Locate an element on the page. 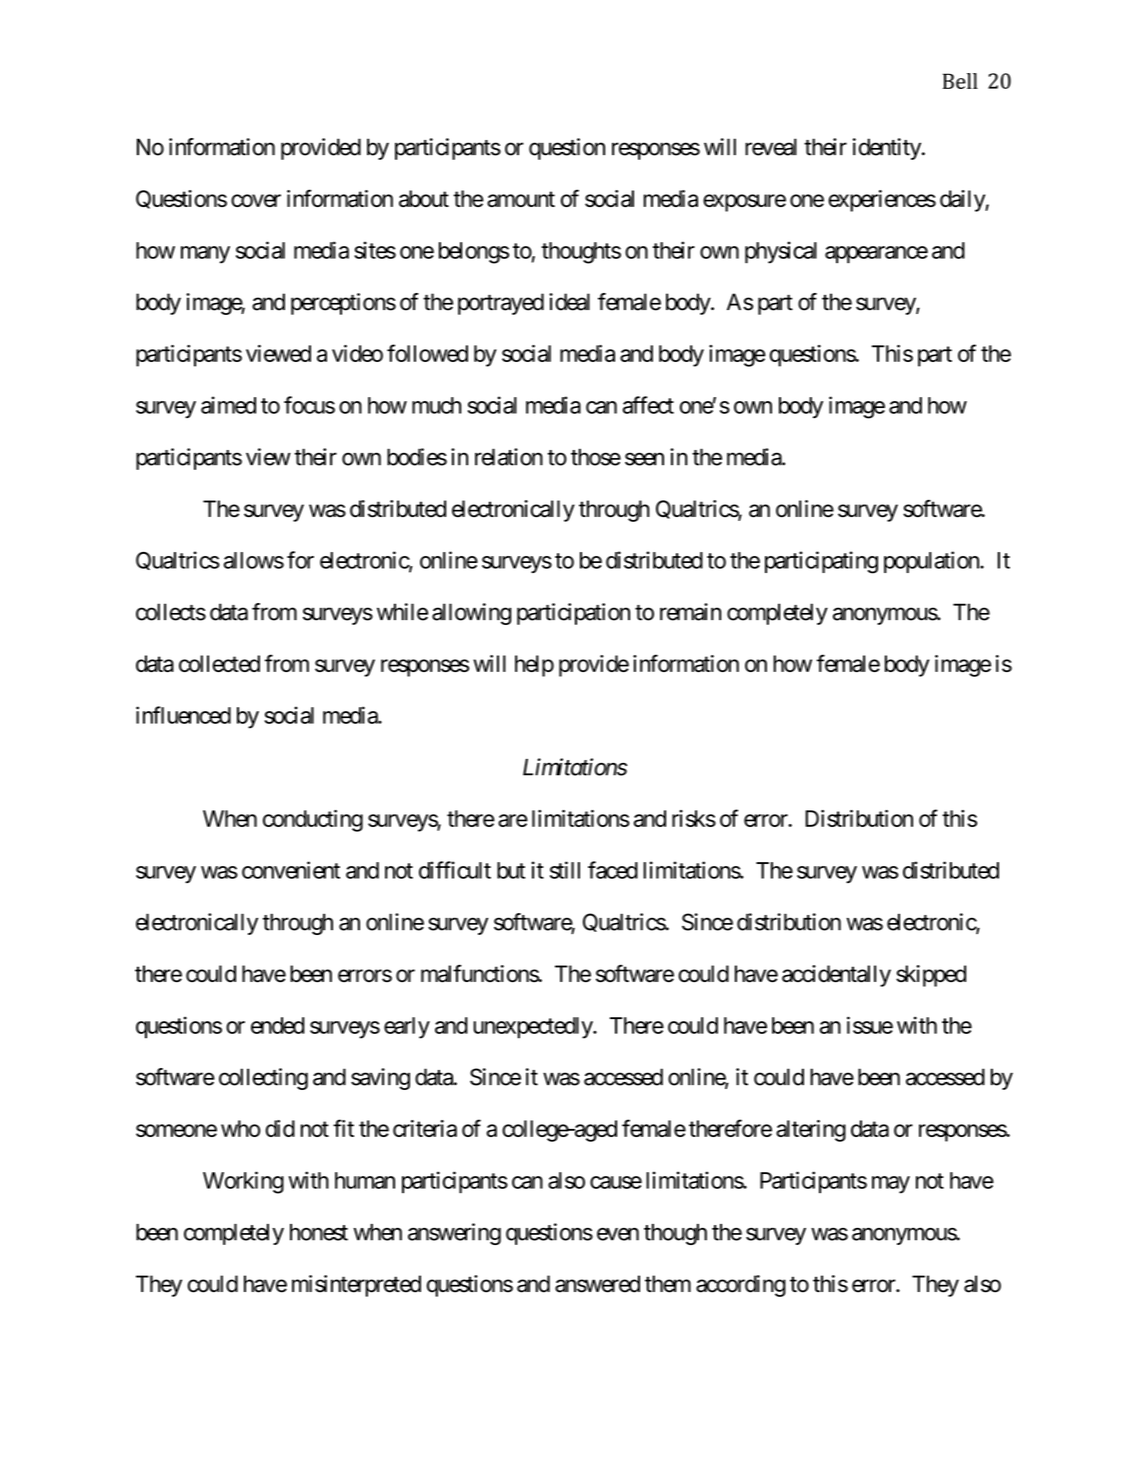  aimed is located at coordinates (228, 405).
